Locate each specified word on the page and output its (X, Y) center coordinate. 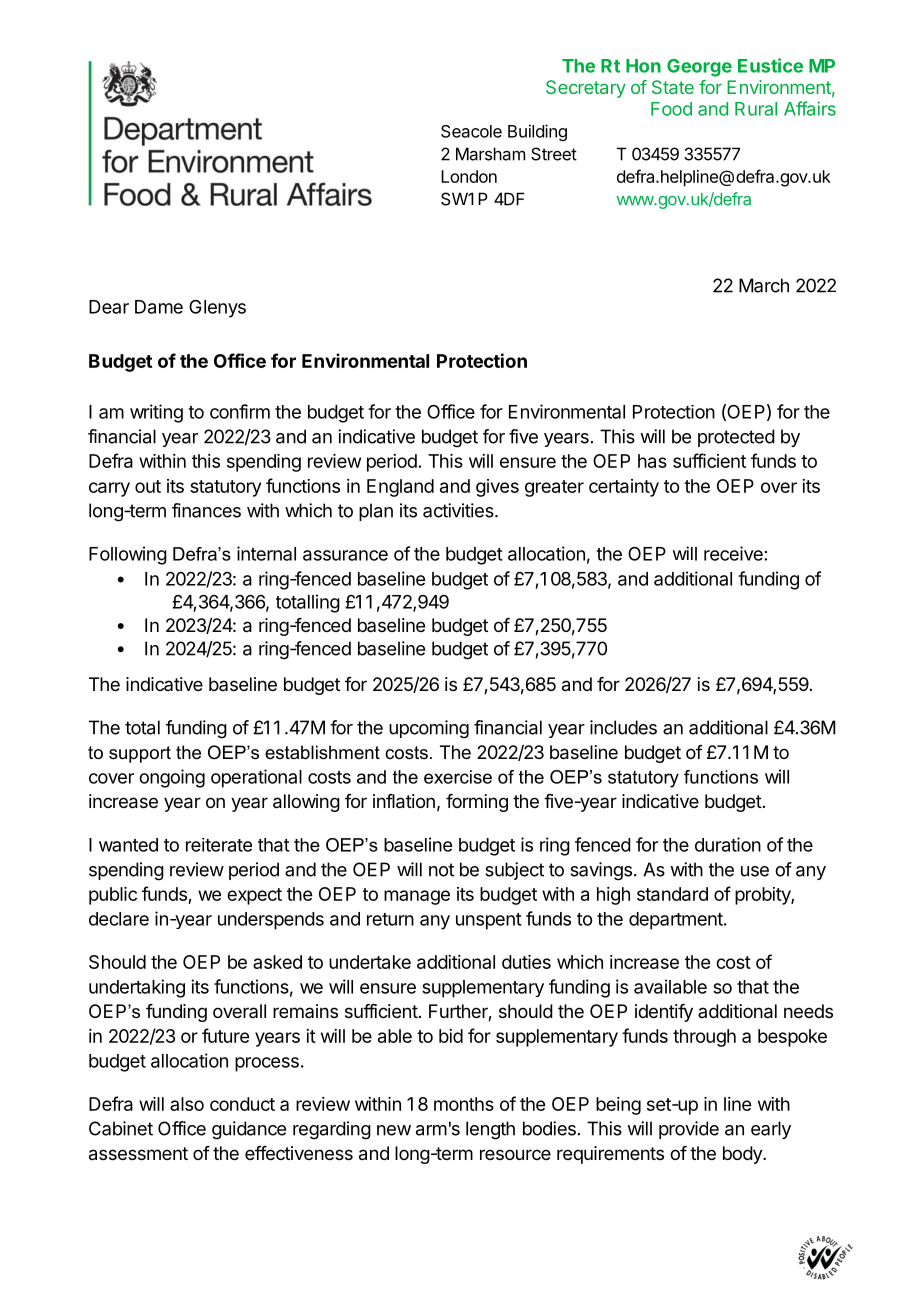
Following (128, 555)
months (464, 1104)
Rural (756, 109)
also (187, 1104)
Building (537, 132)
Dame (159, 307)
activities (459, 510)
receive (733, 553)
